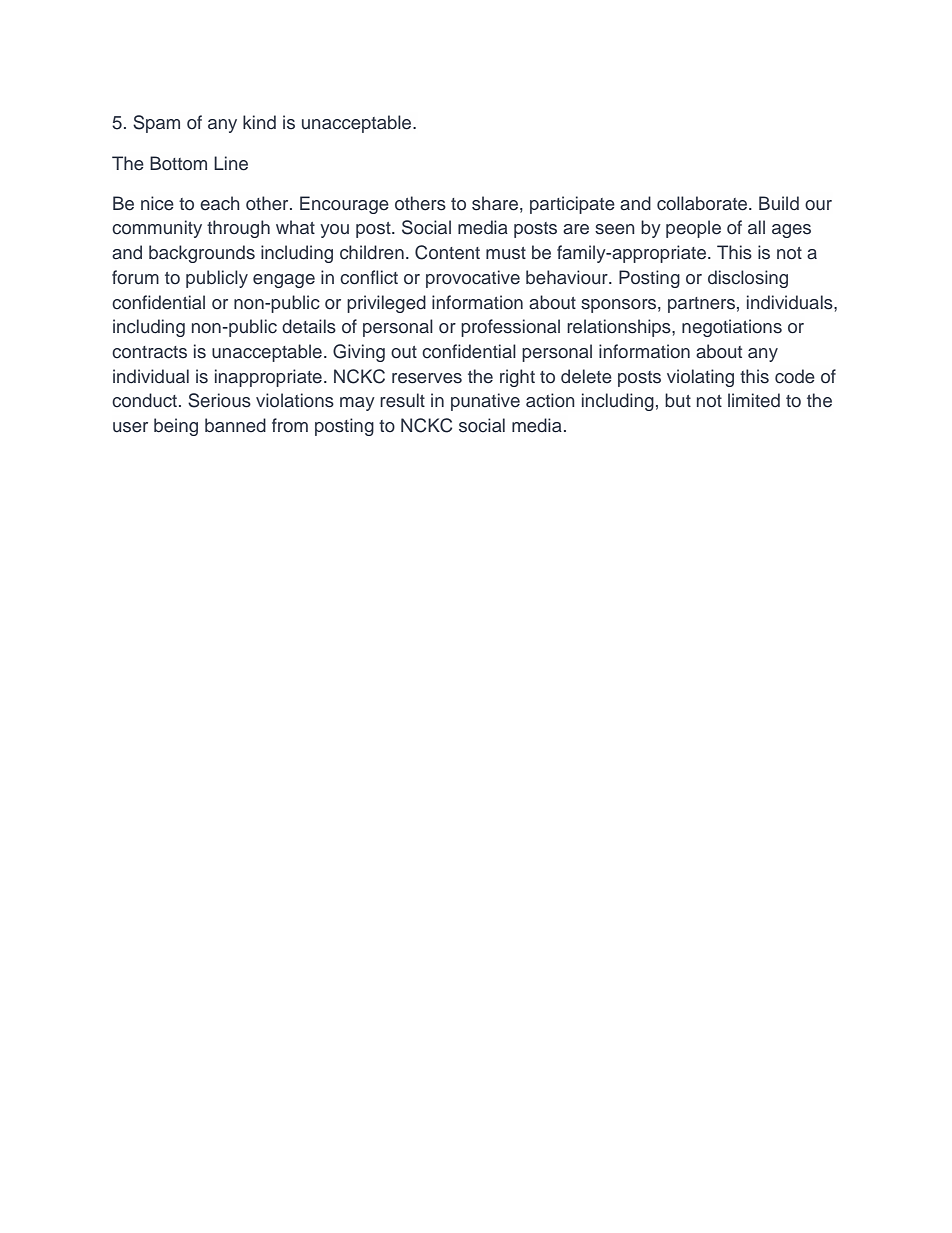 This document has width=952, height=1233. What do you see at coordinates (495, 203) in the document?
I see `share` at bounding box center [495, 203].
